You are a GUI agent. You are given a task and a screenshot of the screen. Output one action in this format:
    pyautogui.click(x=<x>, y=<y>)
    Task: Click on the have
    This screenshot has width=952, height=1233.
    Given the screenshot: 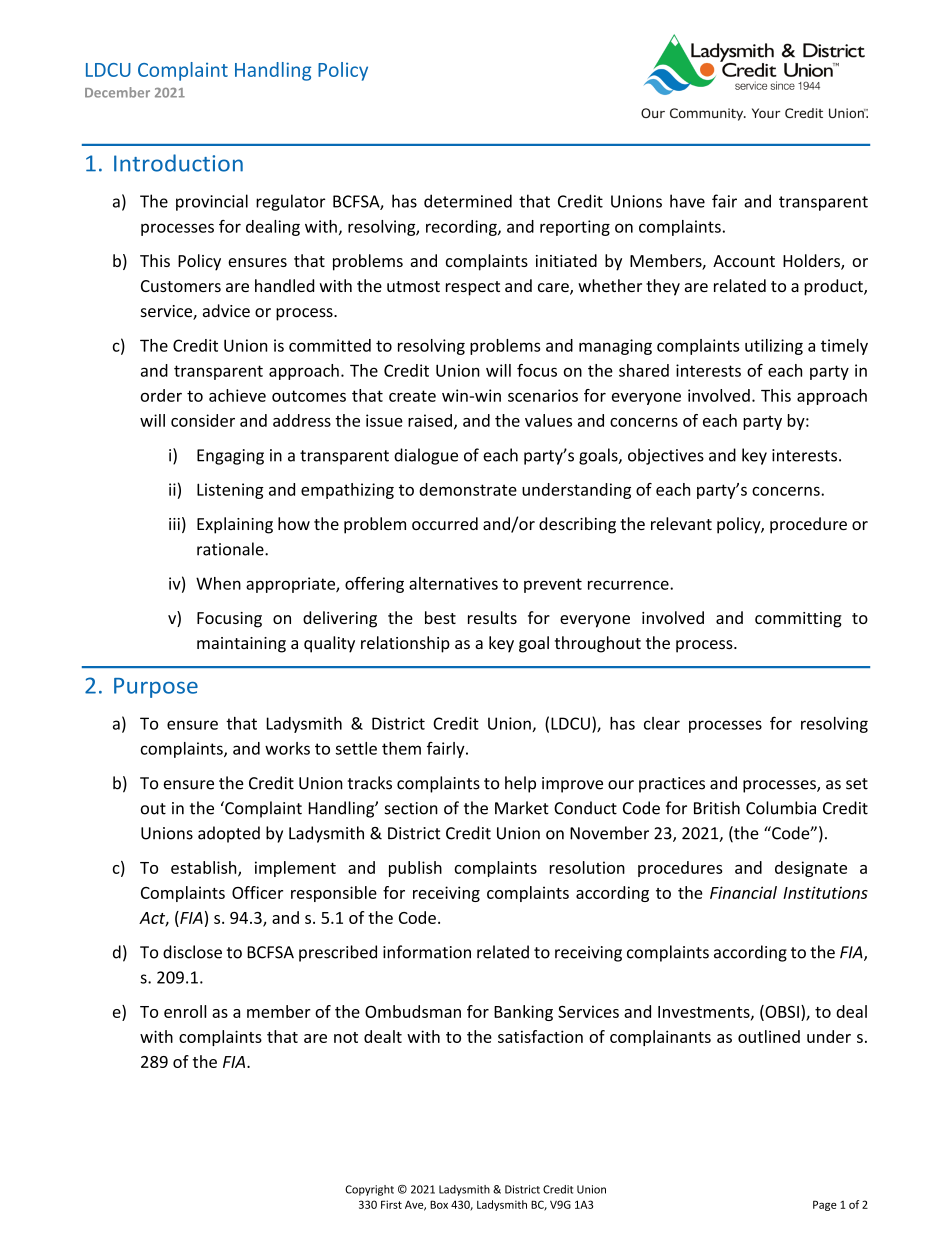 What is the action you would take?
    pyautogui.click(x=687, y=201)
